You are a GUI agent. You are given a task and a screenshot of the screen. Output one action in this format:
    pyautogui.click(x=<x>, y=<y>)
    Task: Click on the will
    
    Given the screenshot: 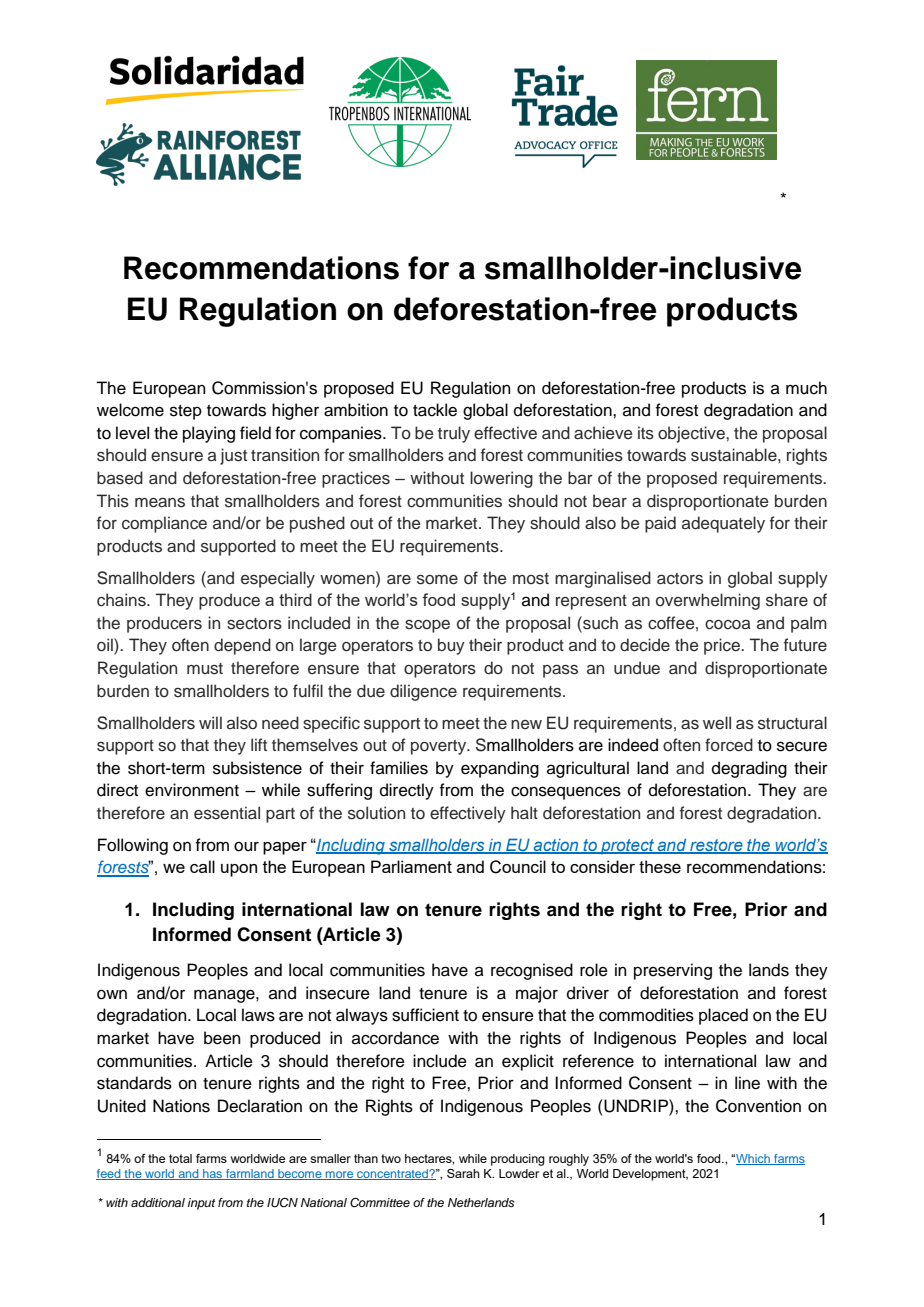 What is the action you would take?
    pyautogui.click(x=210, y=722)
